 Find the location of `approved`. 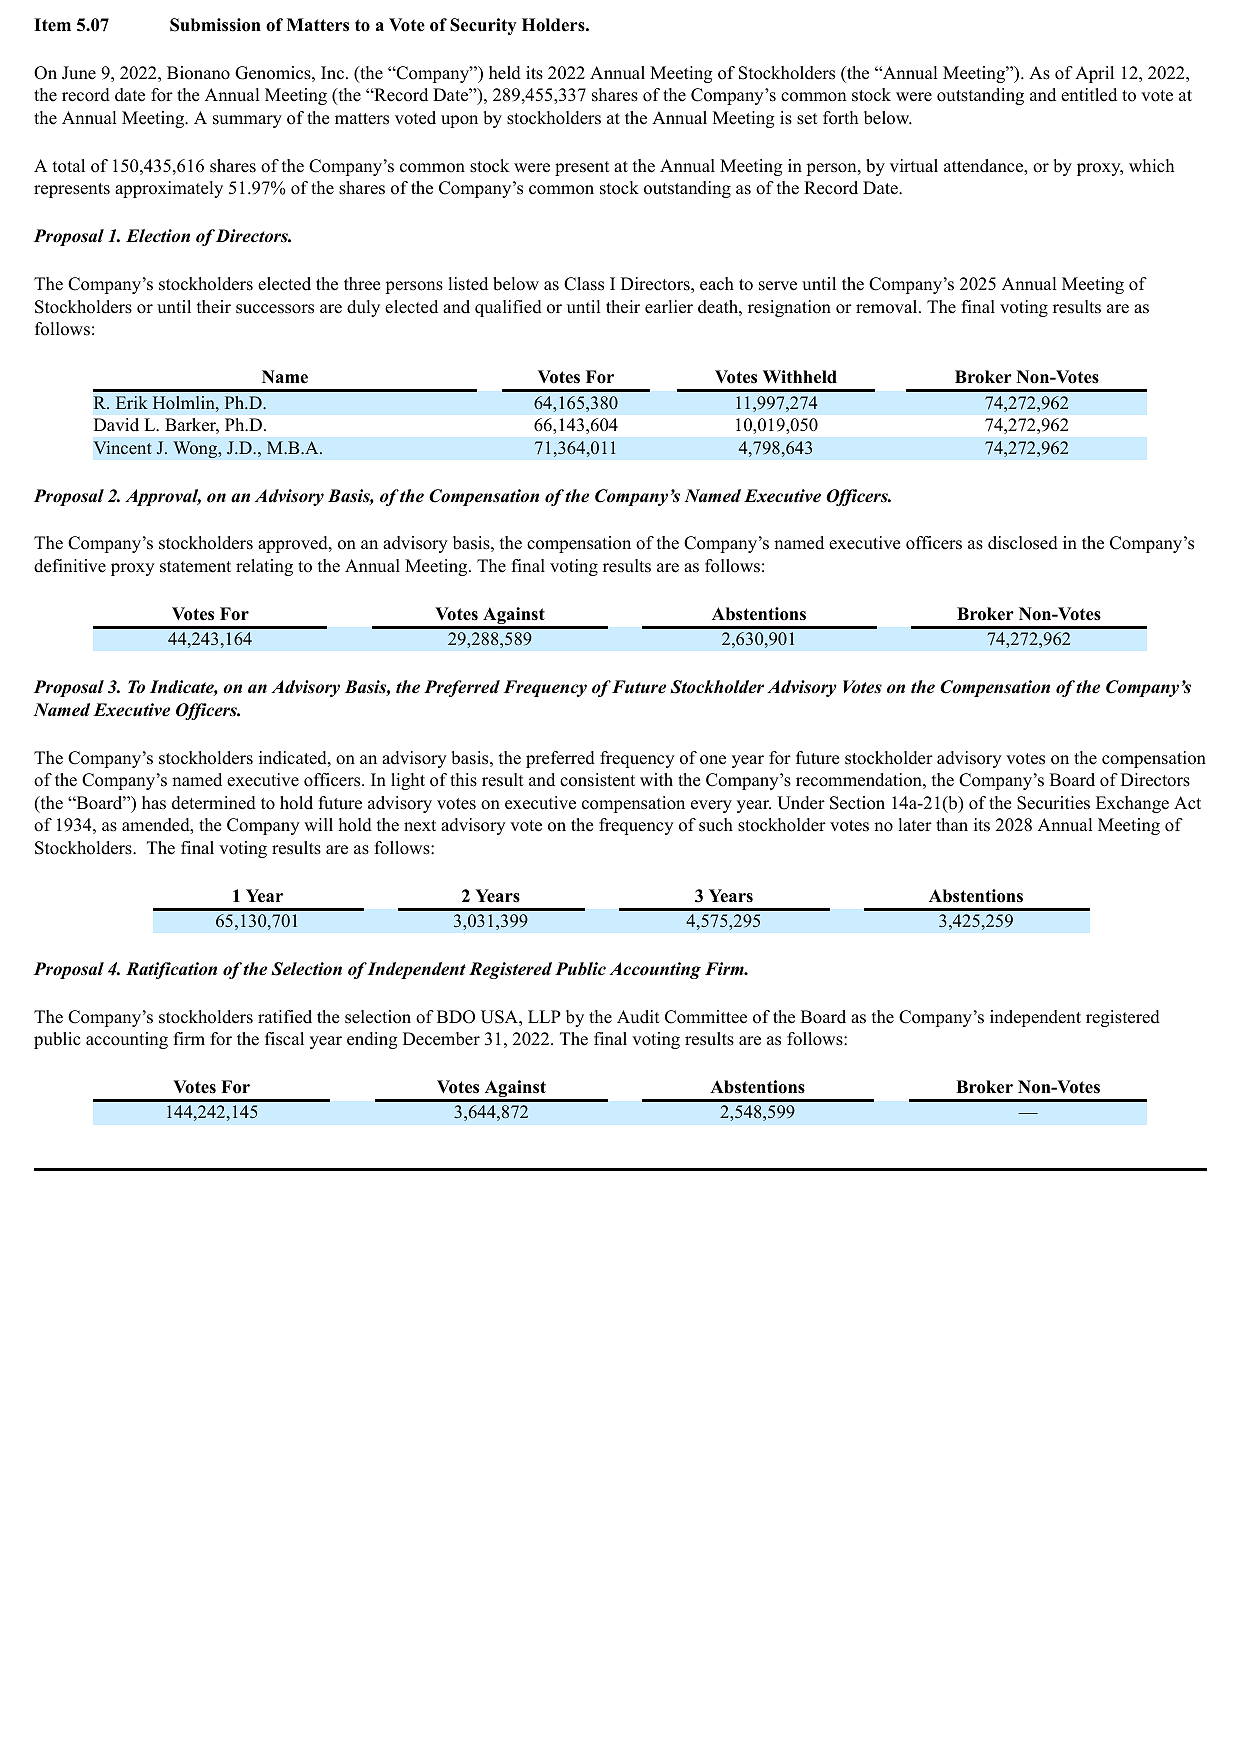

approved is located at coordinates (294, 544).
